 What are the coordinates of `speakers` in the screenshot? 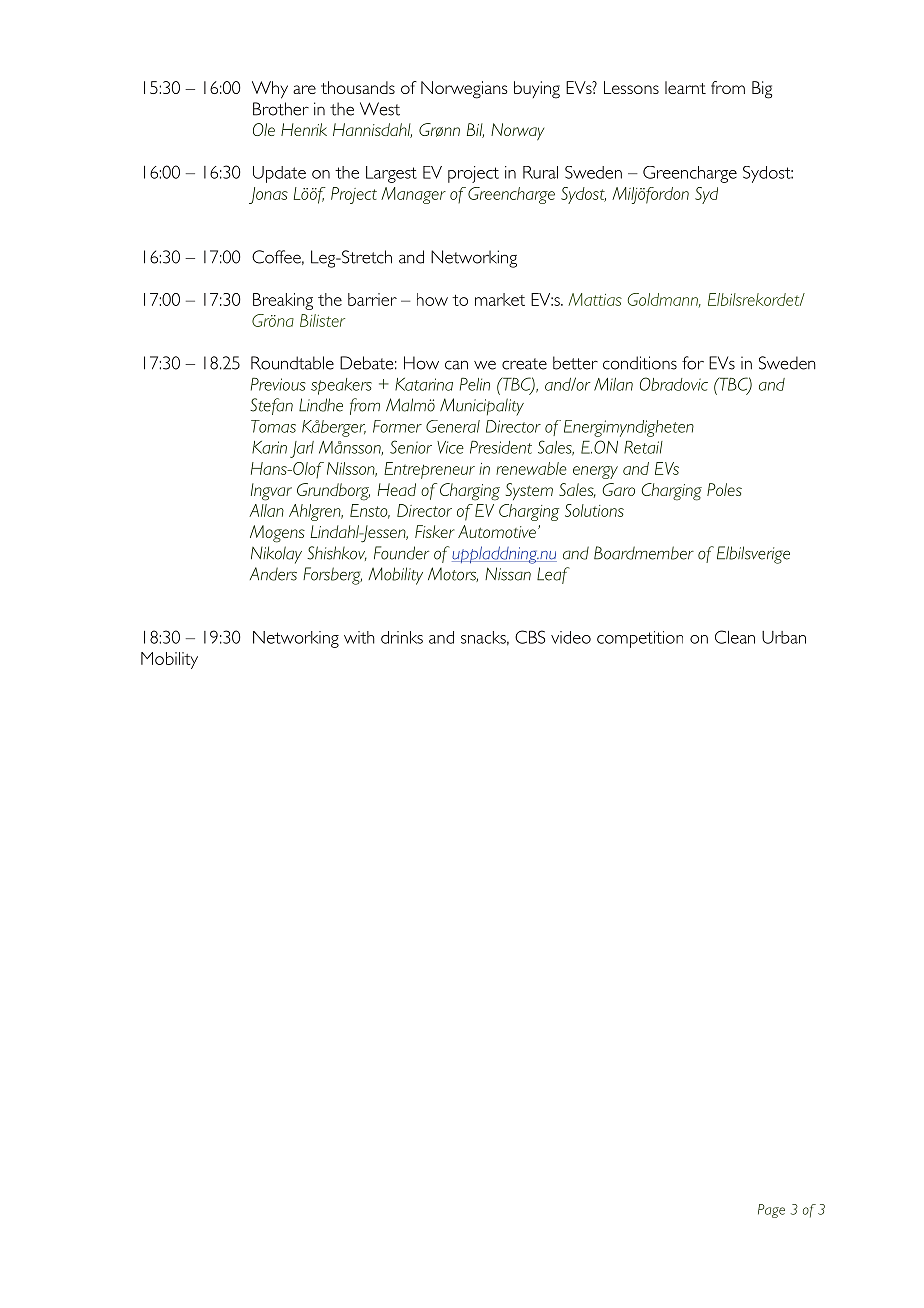 It's located at (341, 386).
